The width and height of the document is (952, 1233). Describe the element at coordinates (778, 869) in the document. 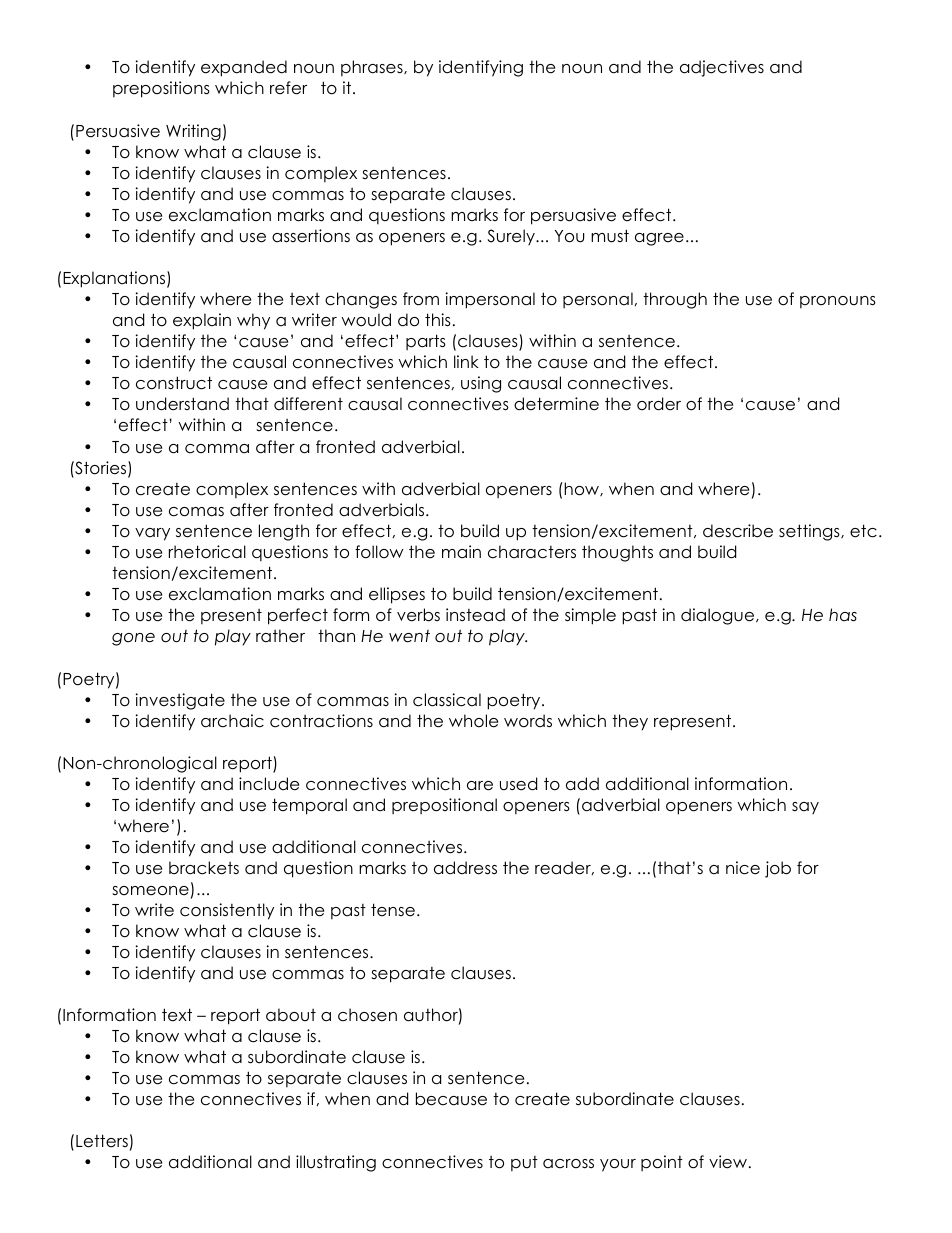

I see `job` at that location.
